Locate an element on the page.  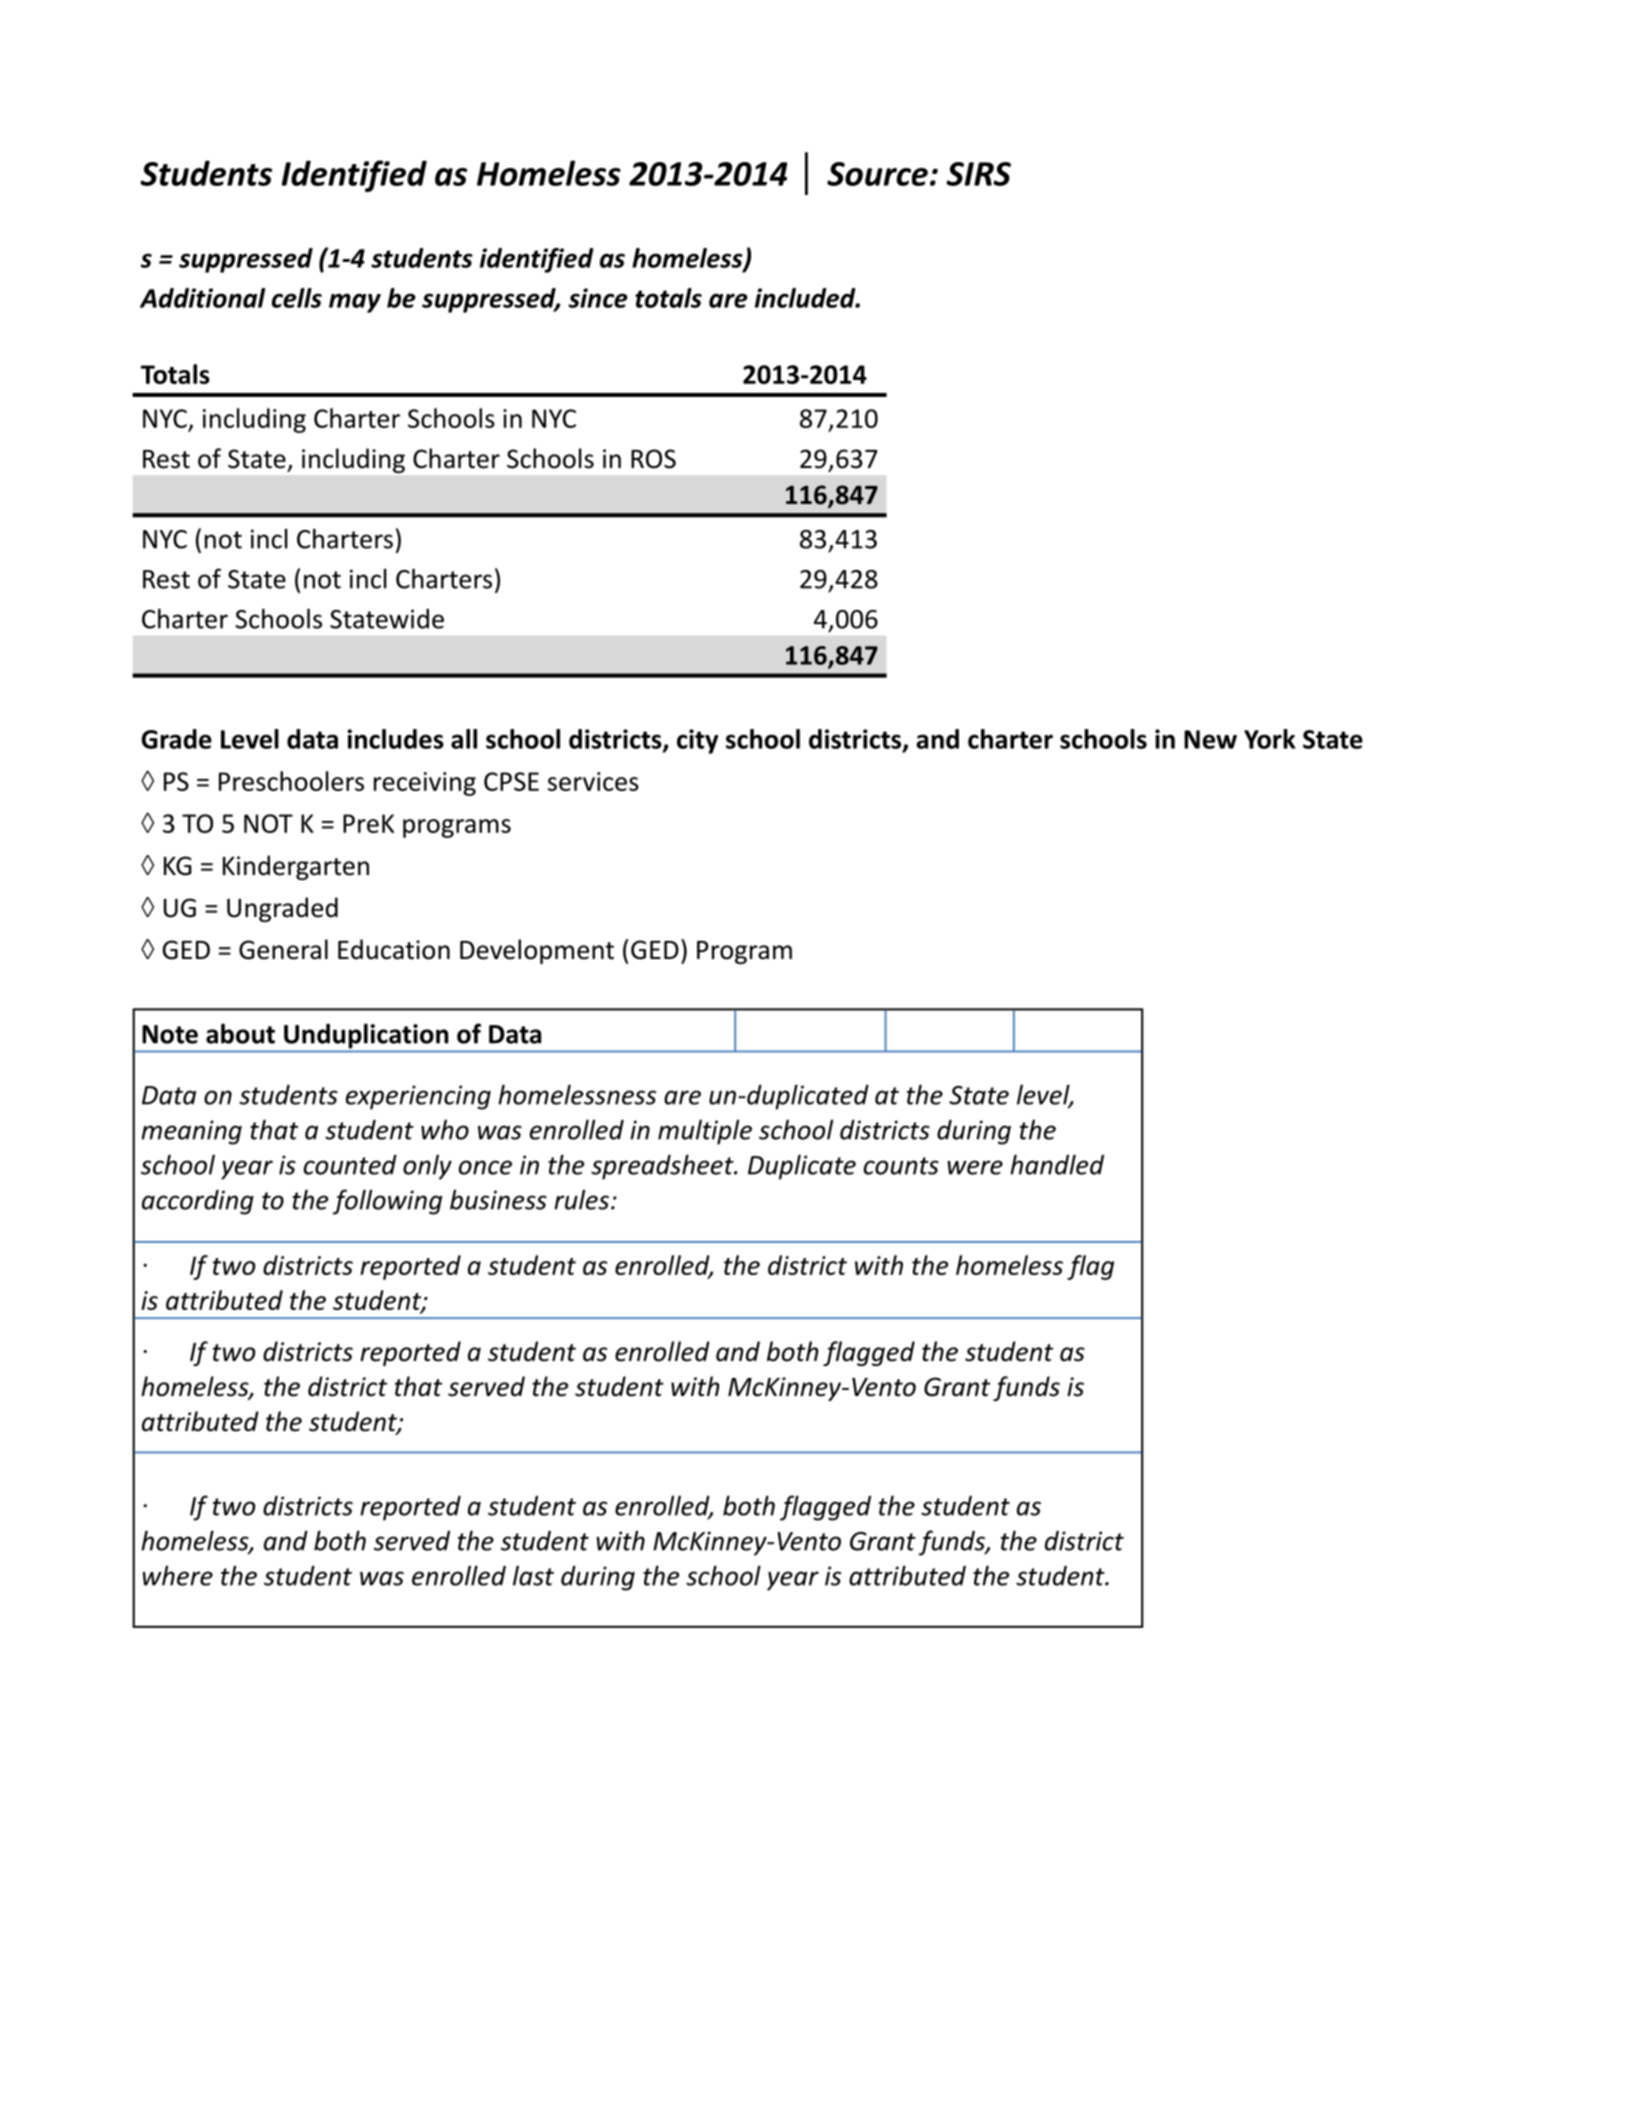
all is located at coordinates (464, 739).
